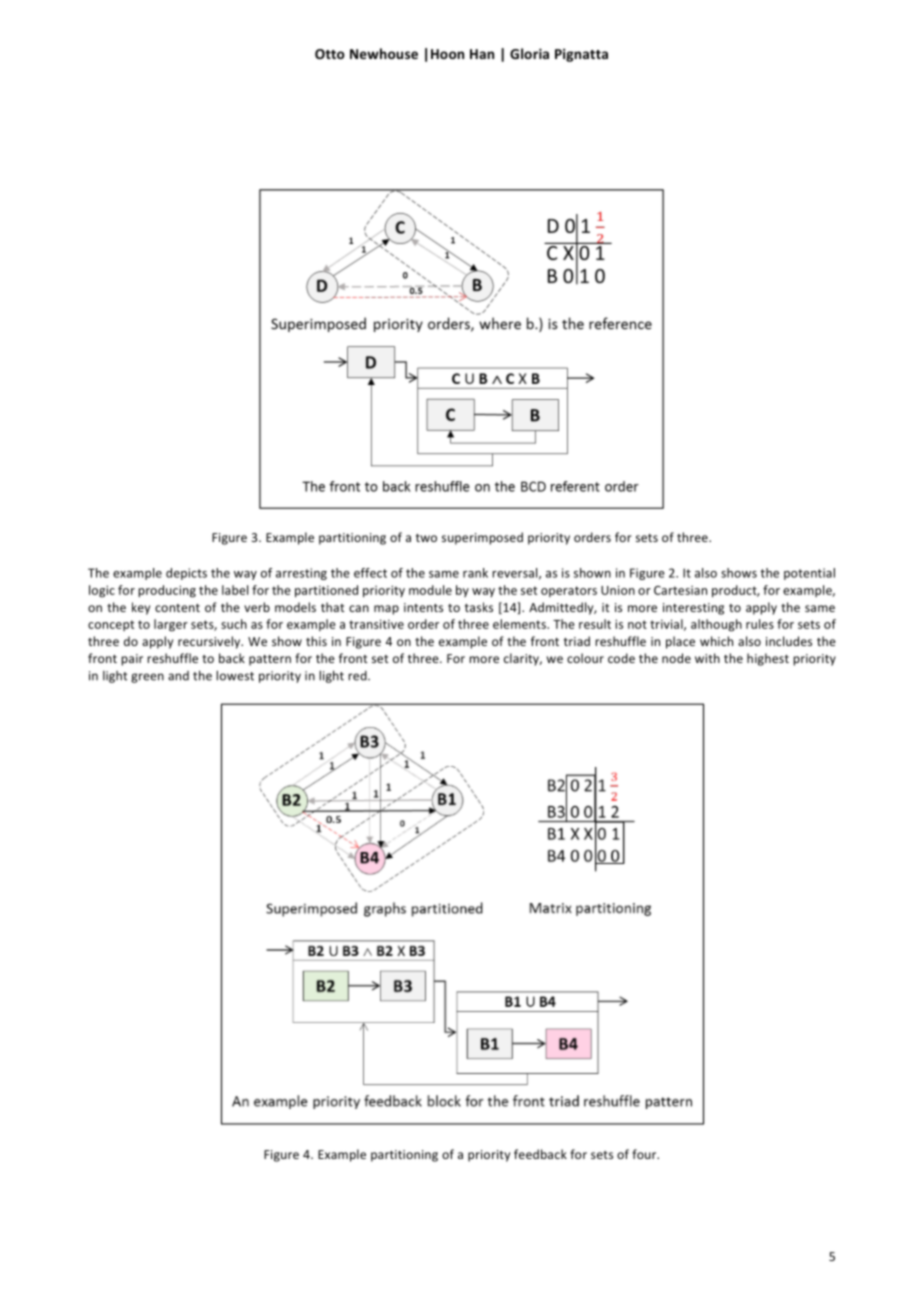  What do you see at coordinates (330, 54) in the screenshot?
I see `Otto` at bounding box center [330, 54].
